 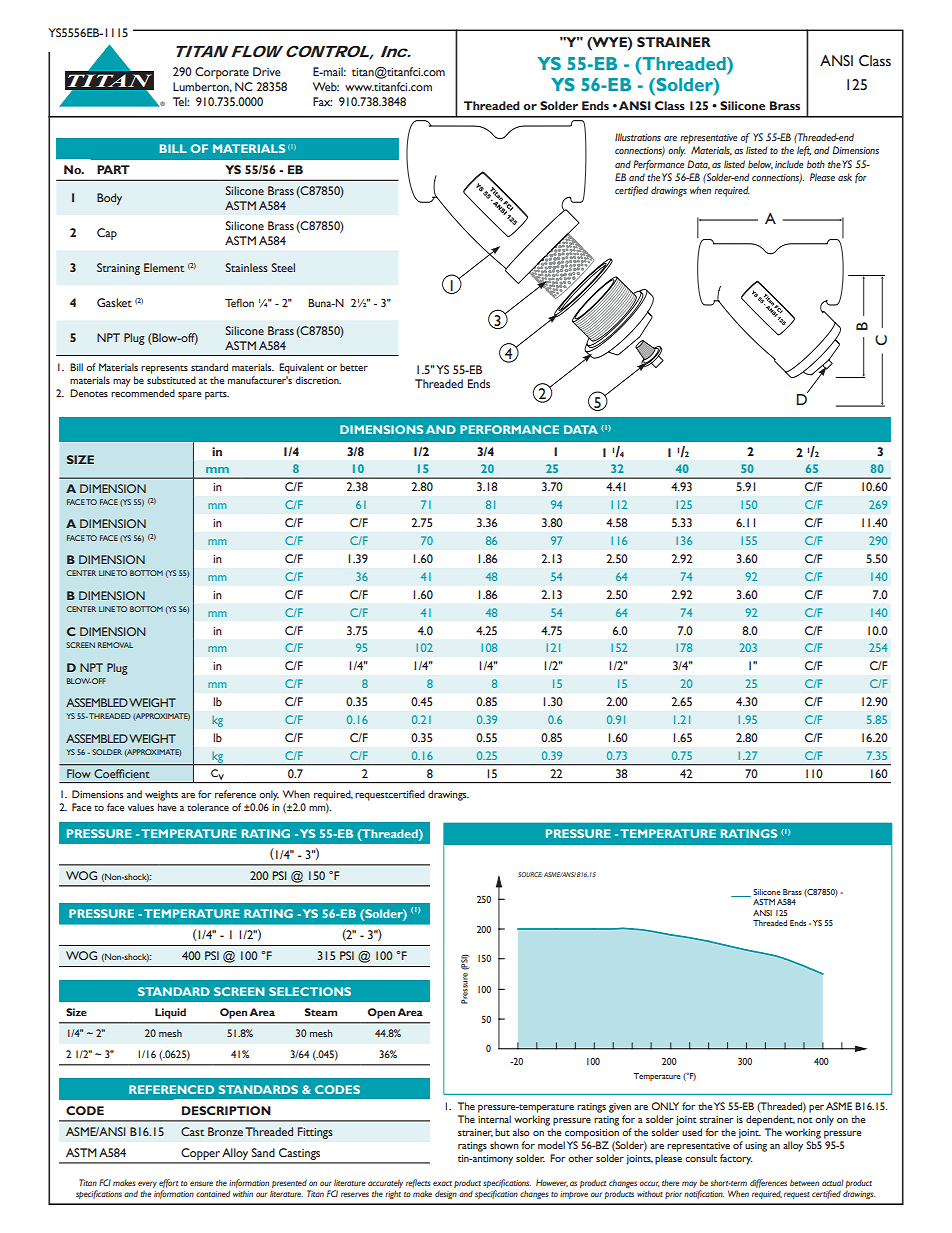 I want to click on dependent, so click(x=770, y=1120).
